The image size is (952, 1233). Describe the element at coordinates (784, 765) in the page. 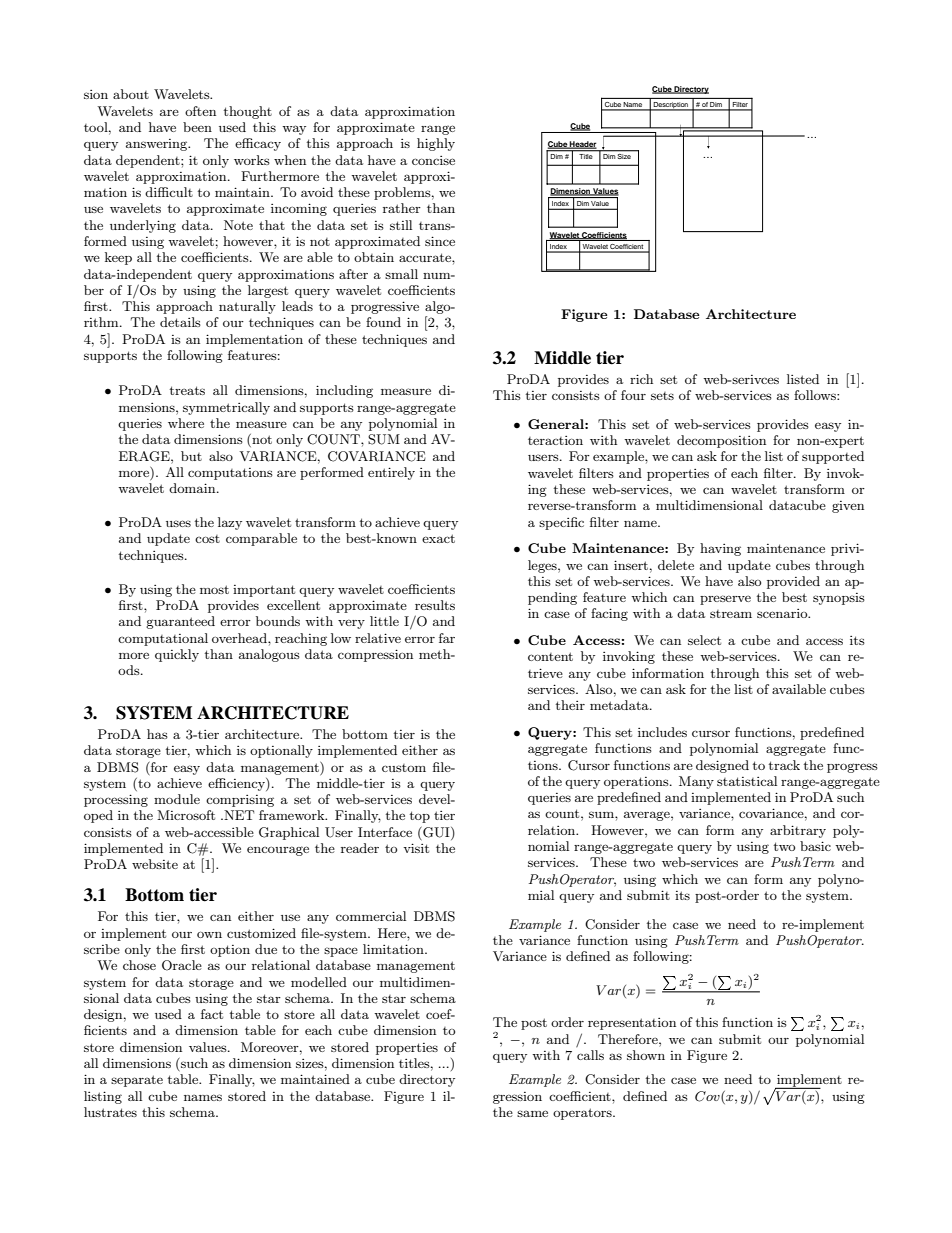

I see `track` at that location.
